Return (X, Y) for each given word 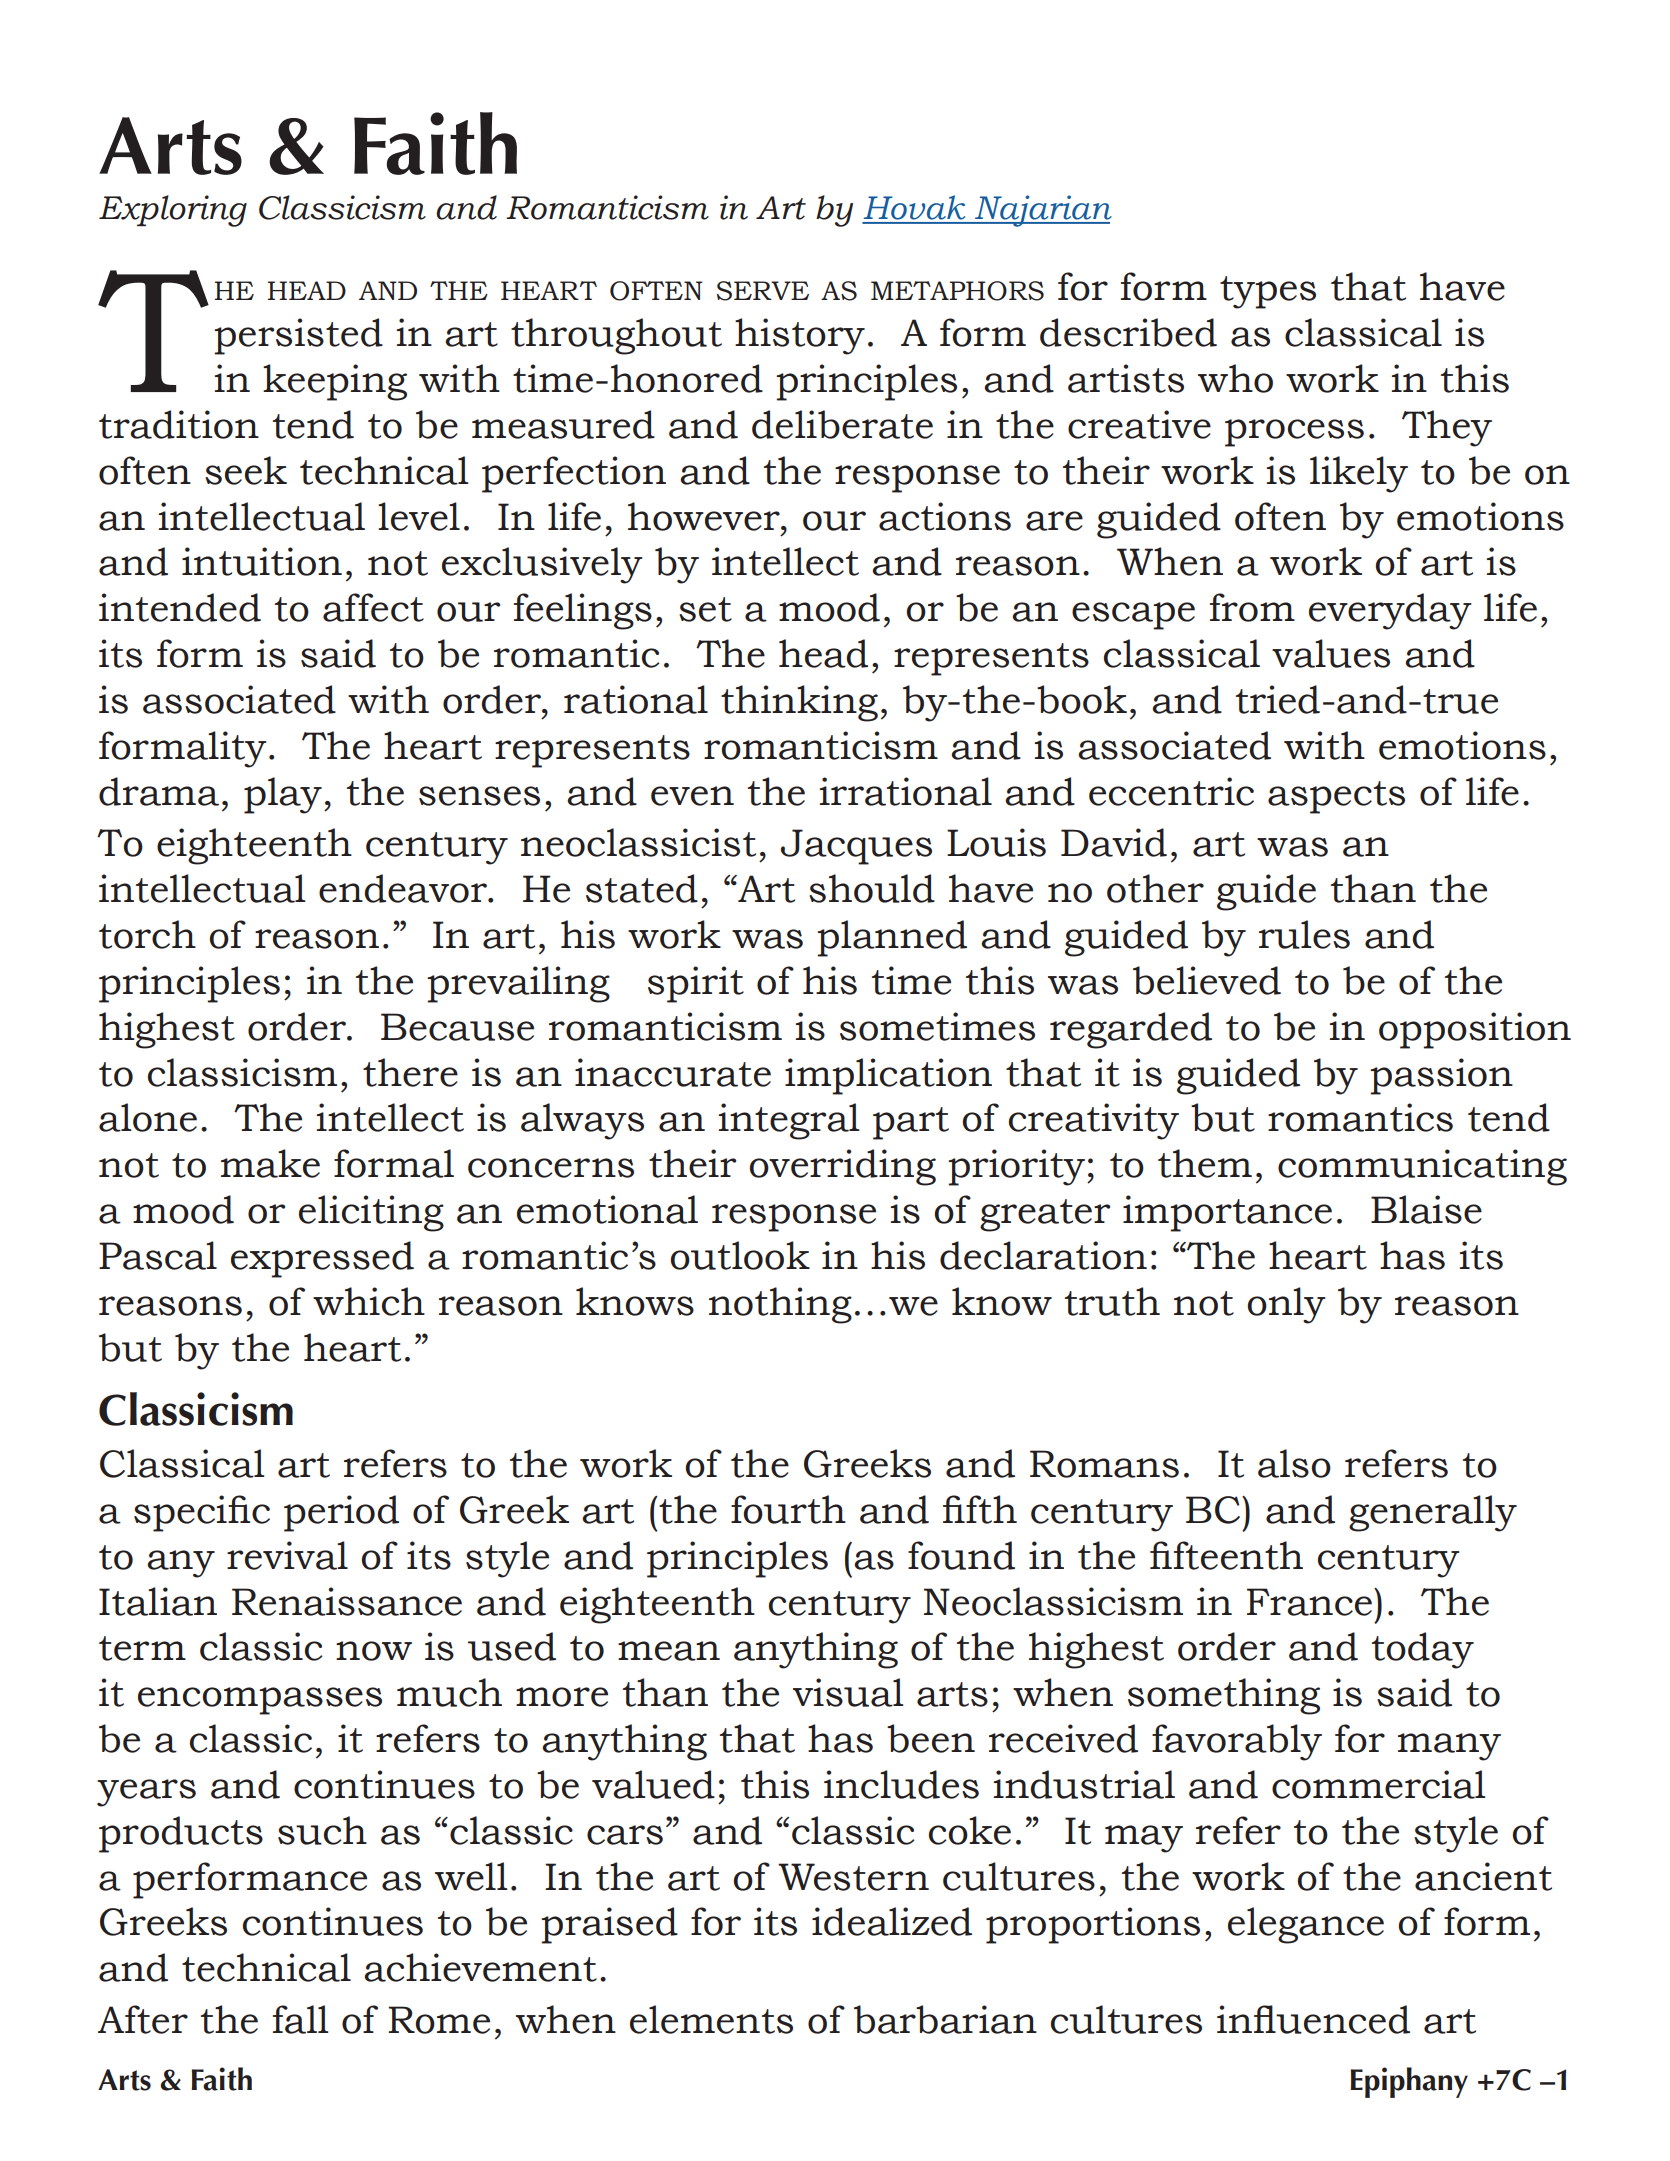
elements (711, 2019)
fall (301, 2019)
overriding (842, 1167)
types (1268, 292)
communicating (1422, 1167)
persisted (298, 336)
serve (763, 291)
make (270, 1163)
